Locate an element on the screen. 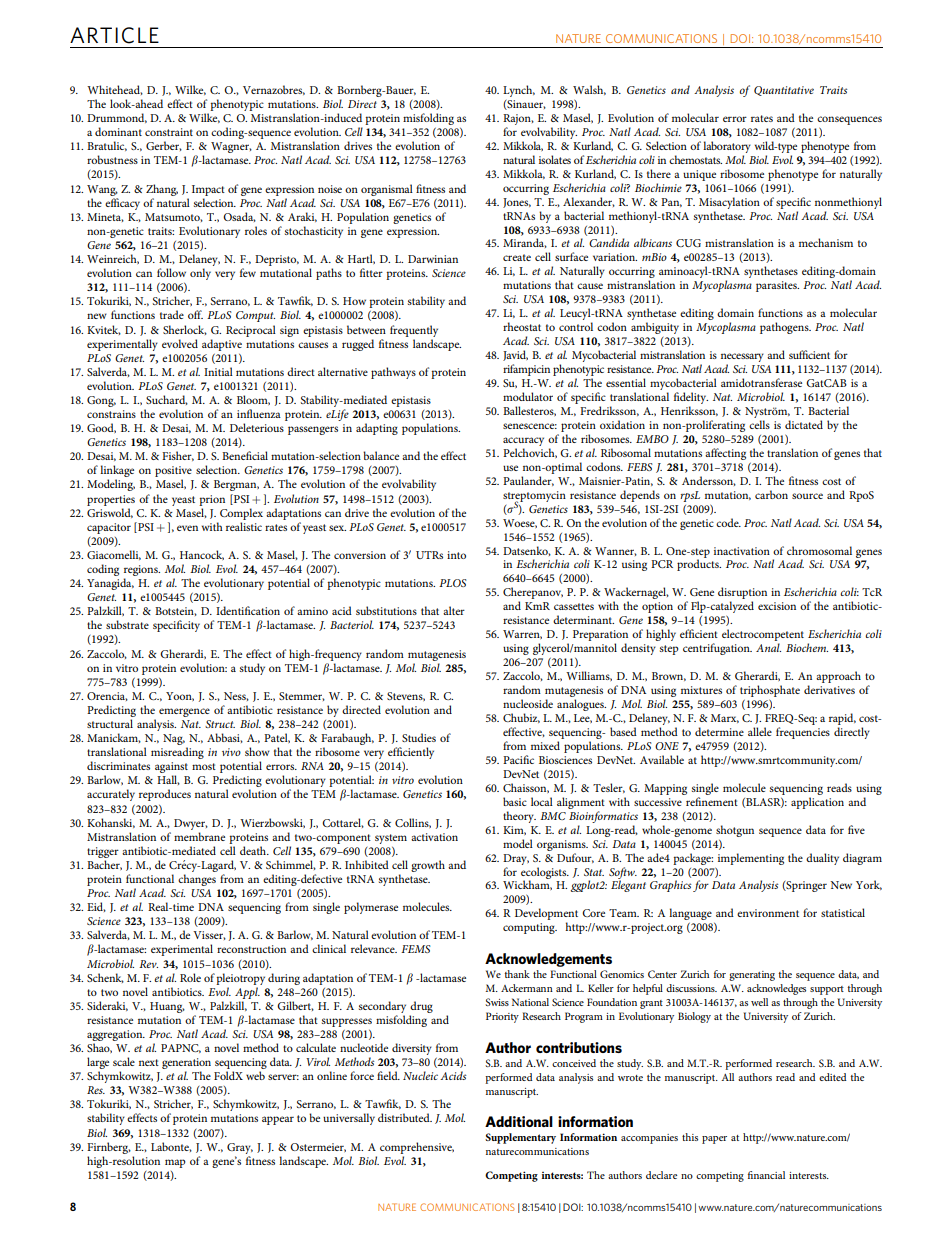 This screenshot has width=952, height=1251. Quantitative is located at coordinates (784, 91).
